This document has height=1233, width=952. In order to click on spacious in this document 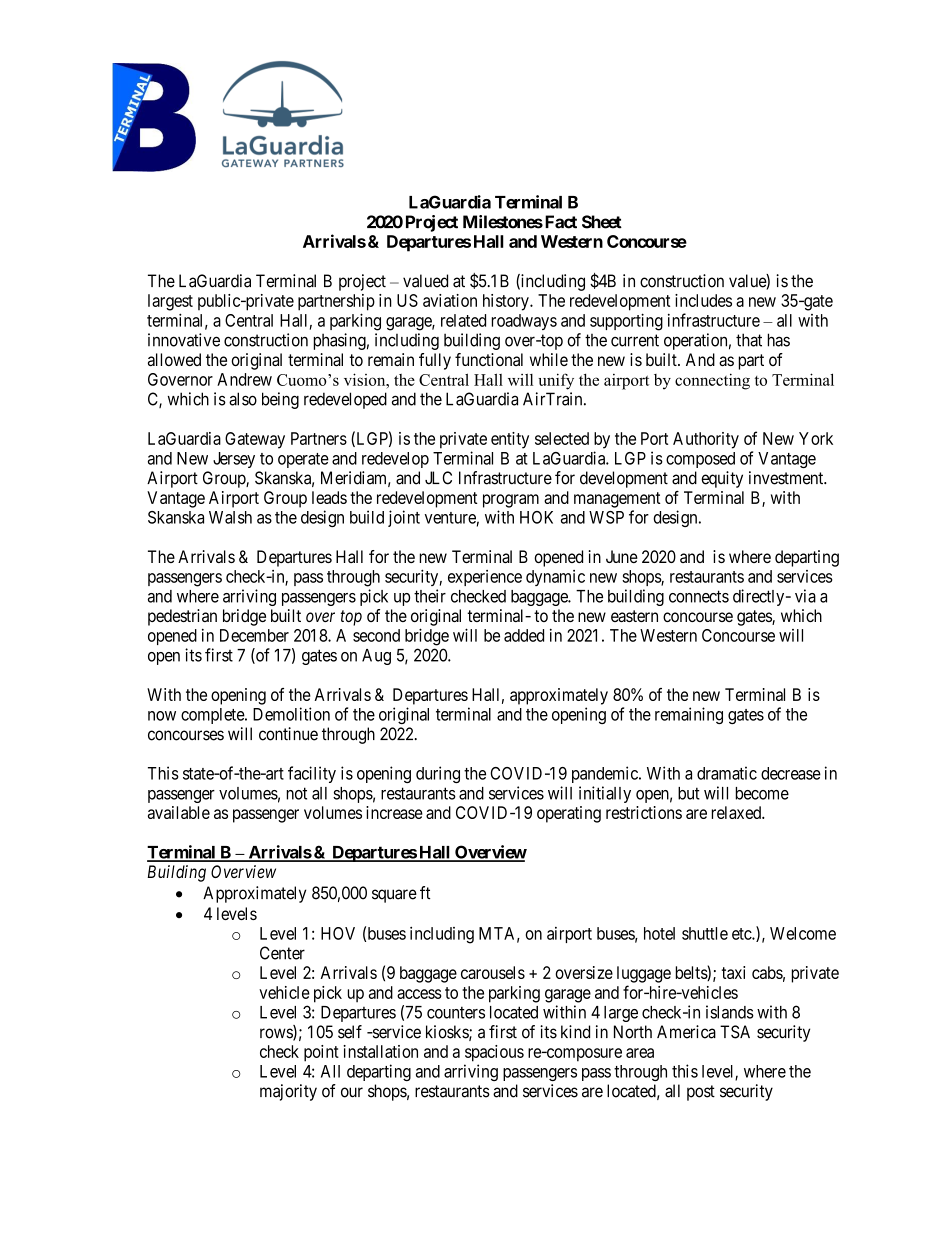, I will do `click(494, 1053)`.
